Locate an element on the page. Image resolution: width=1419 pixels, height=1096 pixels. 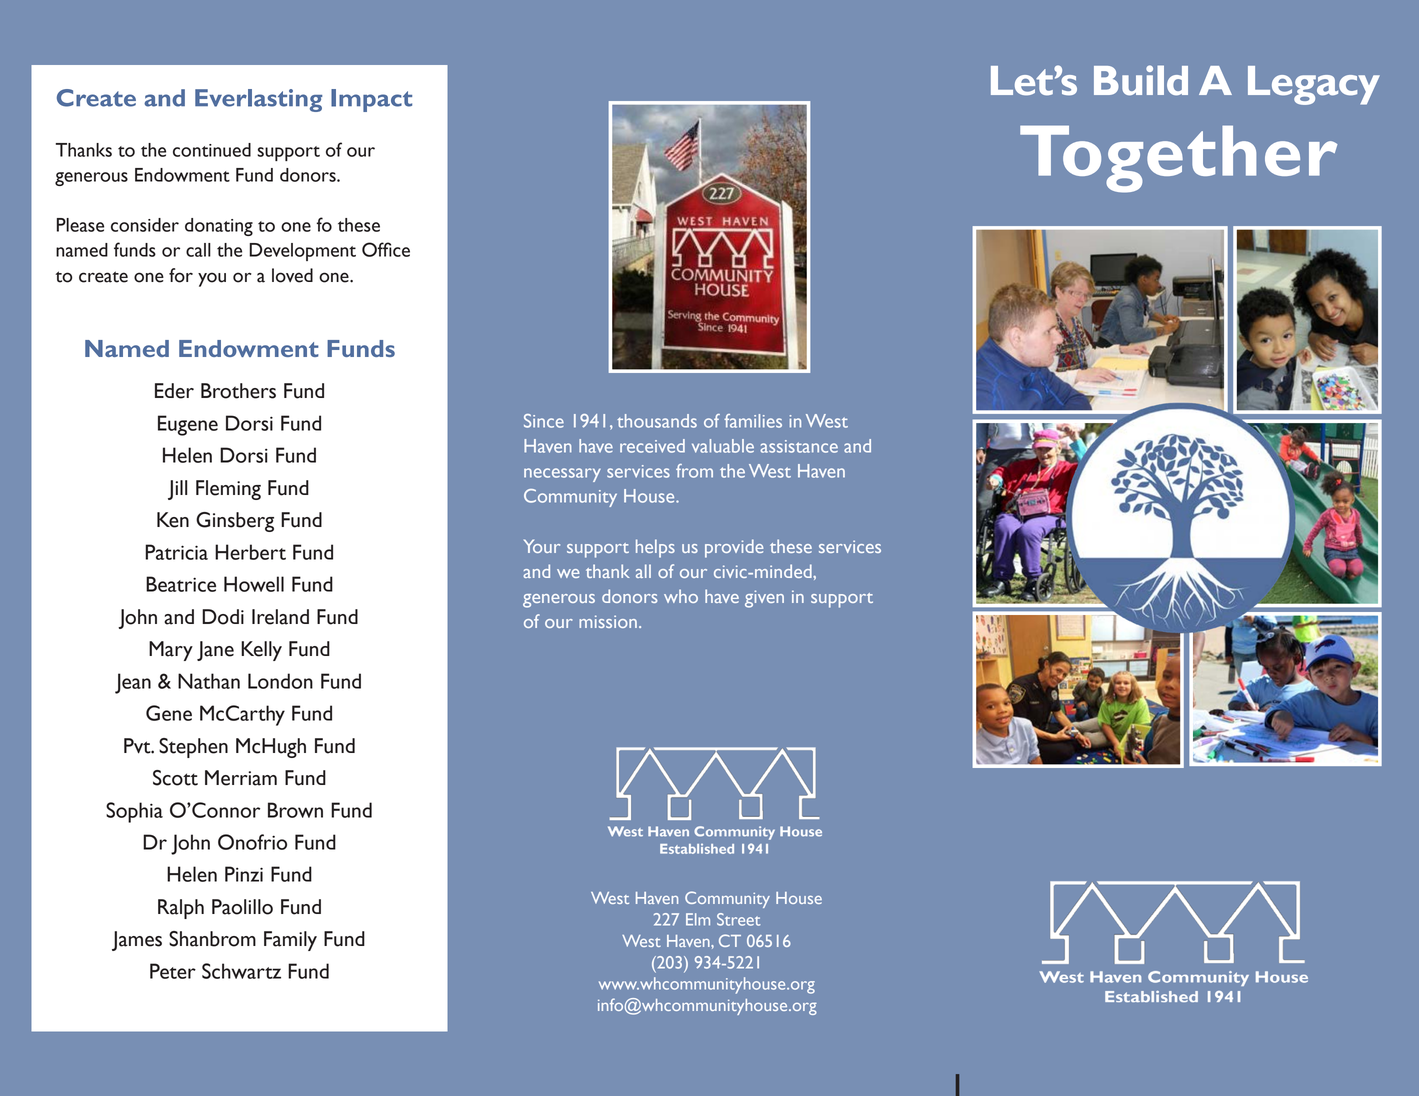
assistance is located at coordinates (799, 446).
